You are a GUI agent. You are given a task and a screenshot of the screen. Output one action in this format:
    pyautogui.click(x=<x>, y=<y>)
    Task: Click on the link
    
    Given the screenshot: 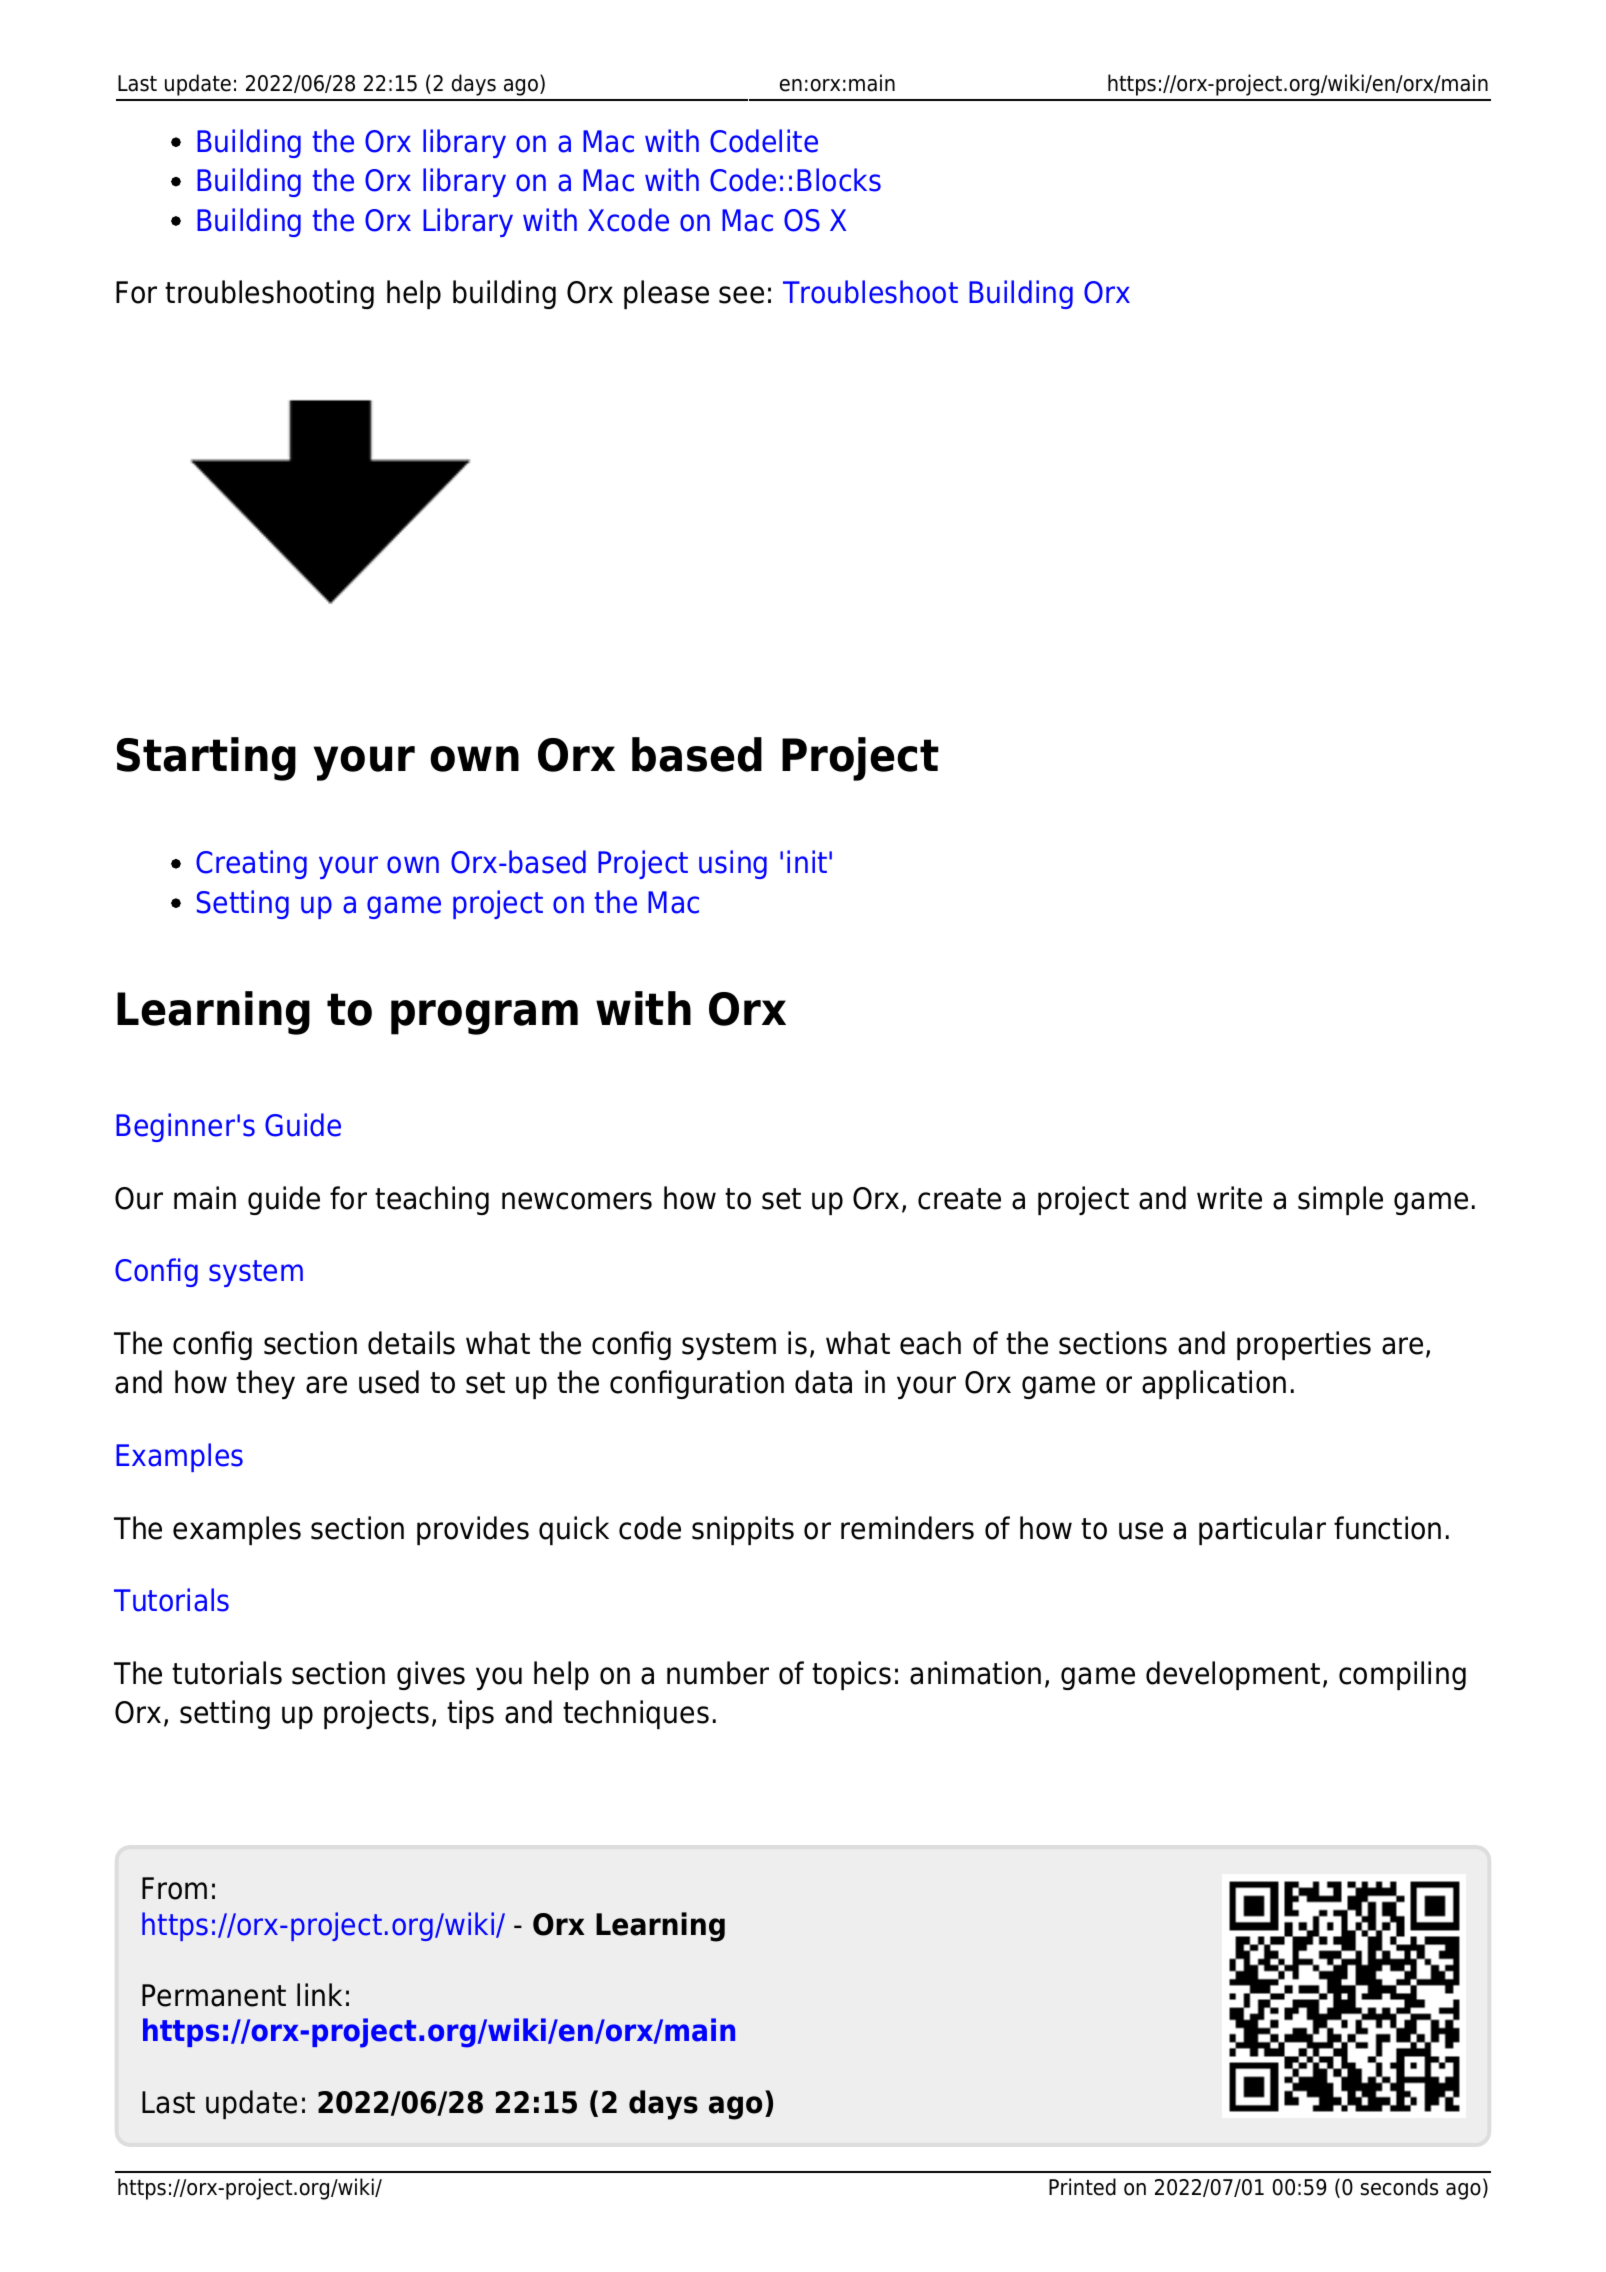 What is the action you would take?
    pyautogui.click(x=319, y=1994)
